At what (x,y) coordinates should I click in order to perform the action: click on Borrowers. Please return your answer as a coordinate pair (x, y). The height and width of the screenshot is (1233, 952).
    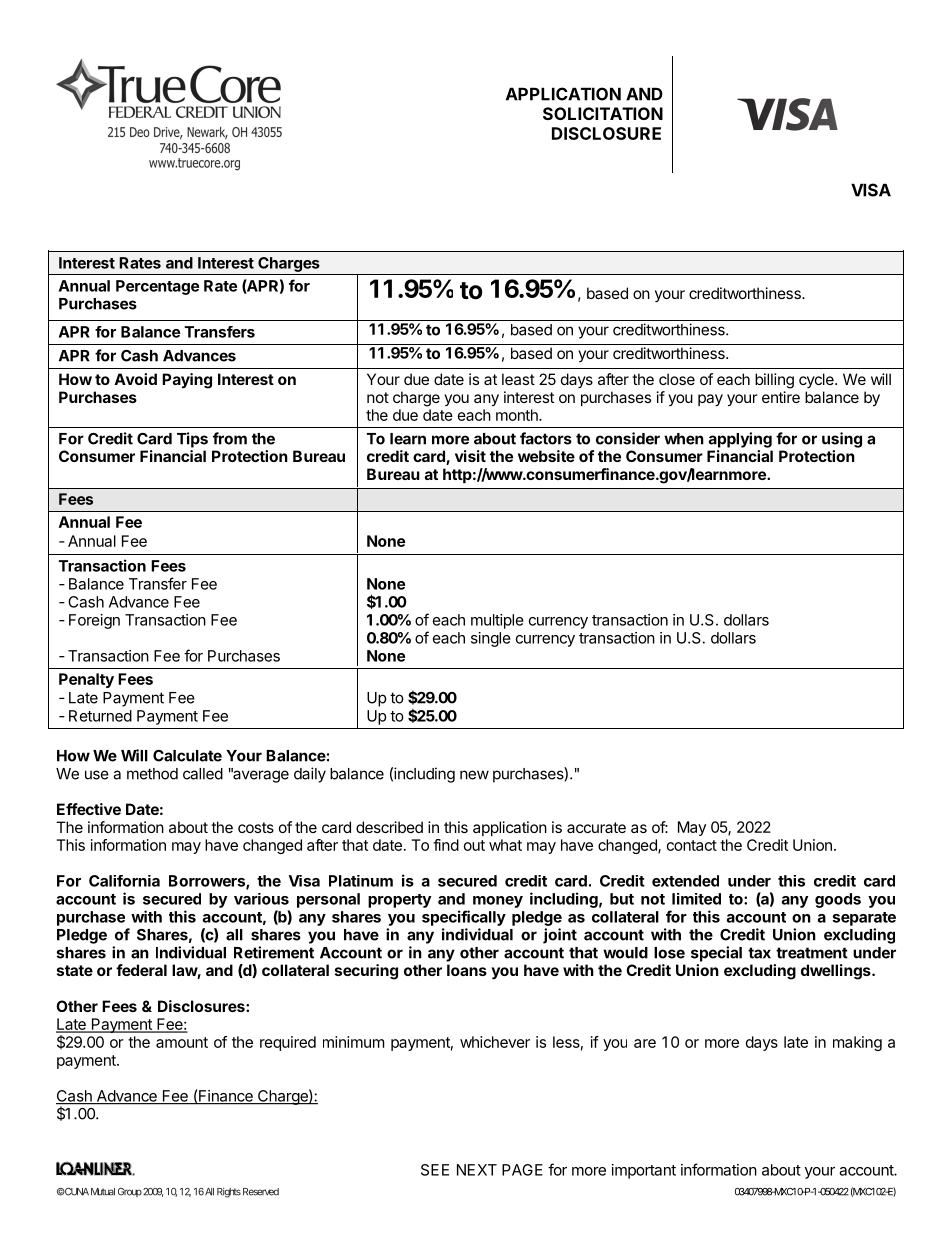
    Looking at the image, I should click on (208, 882).
